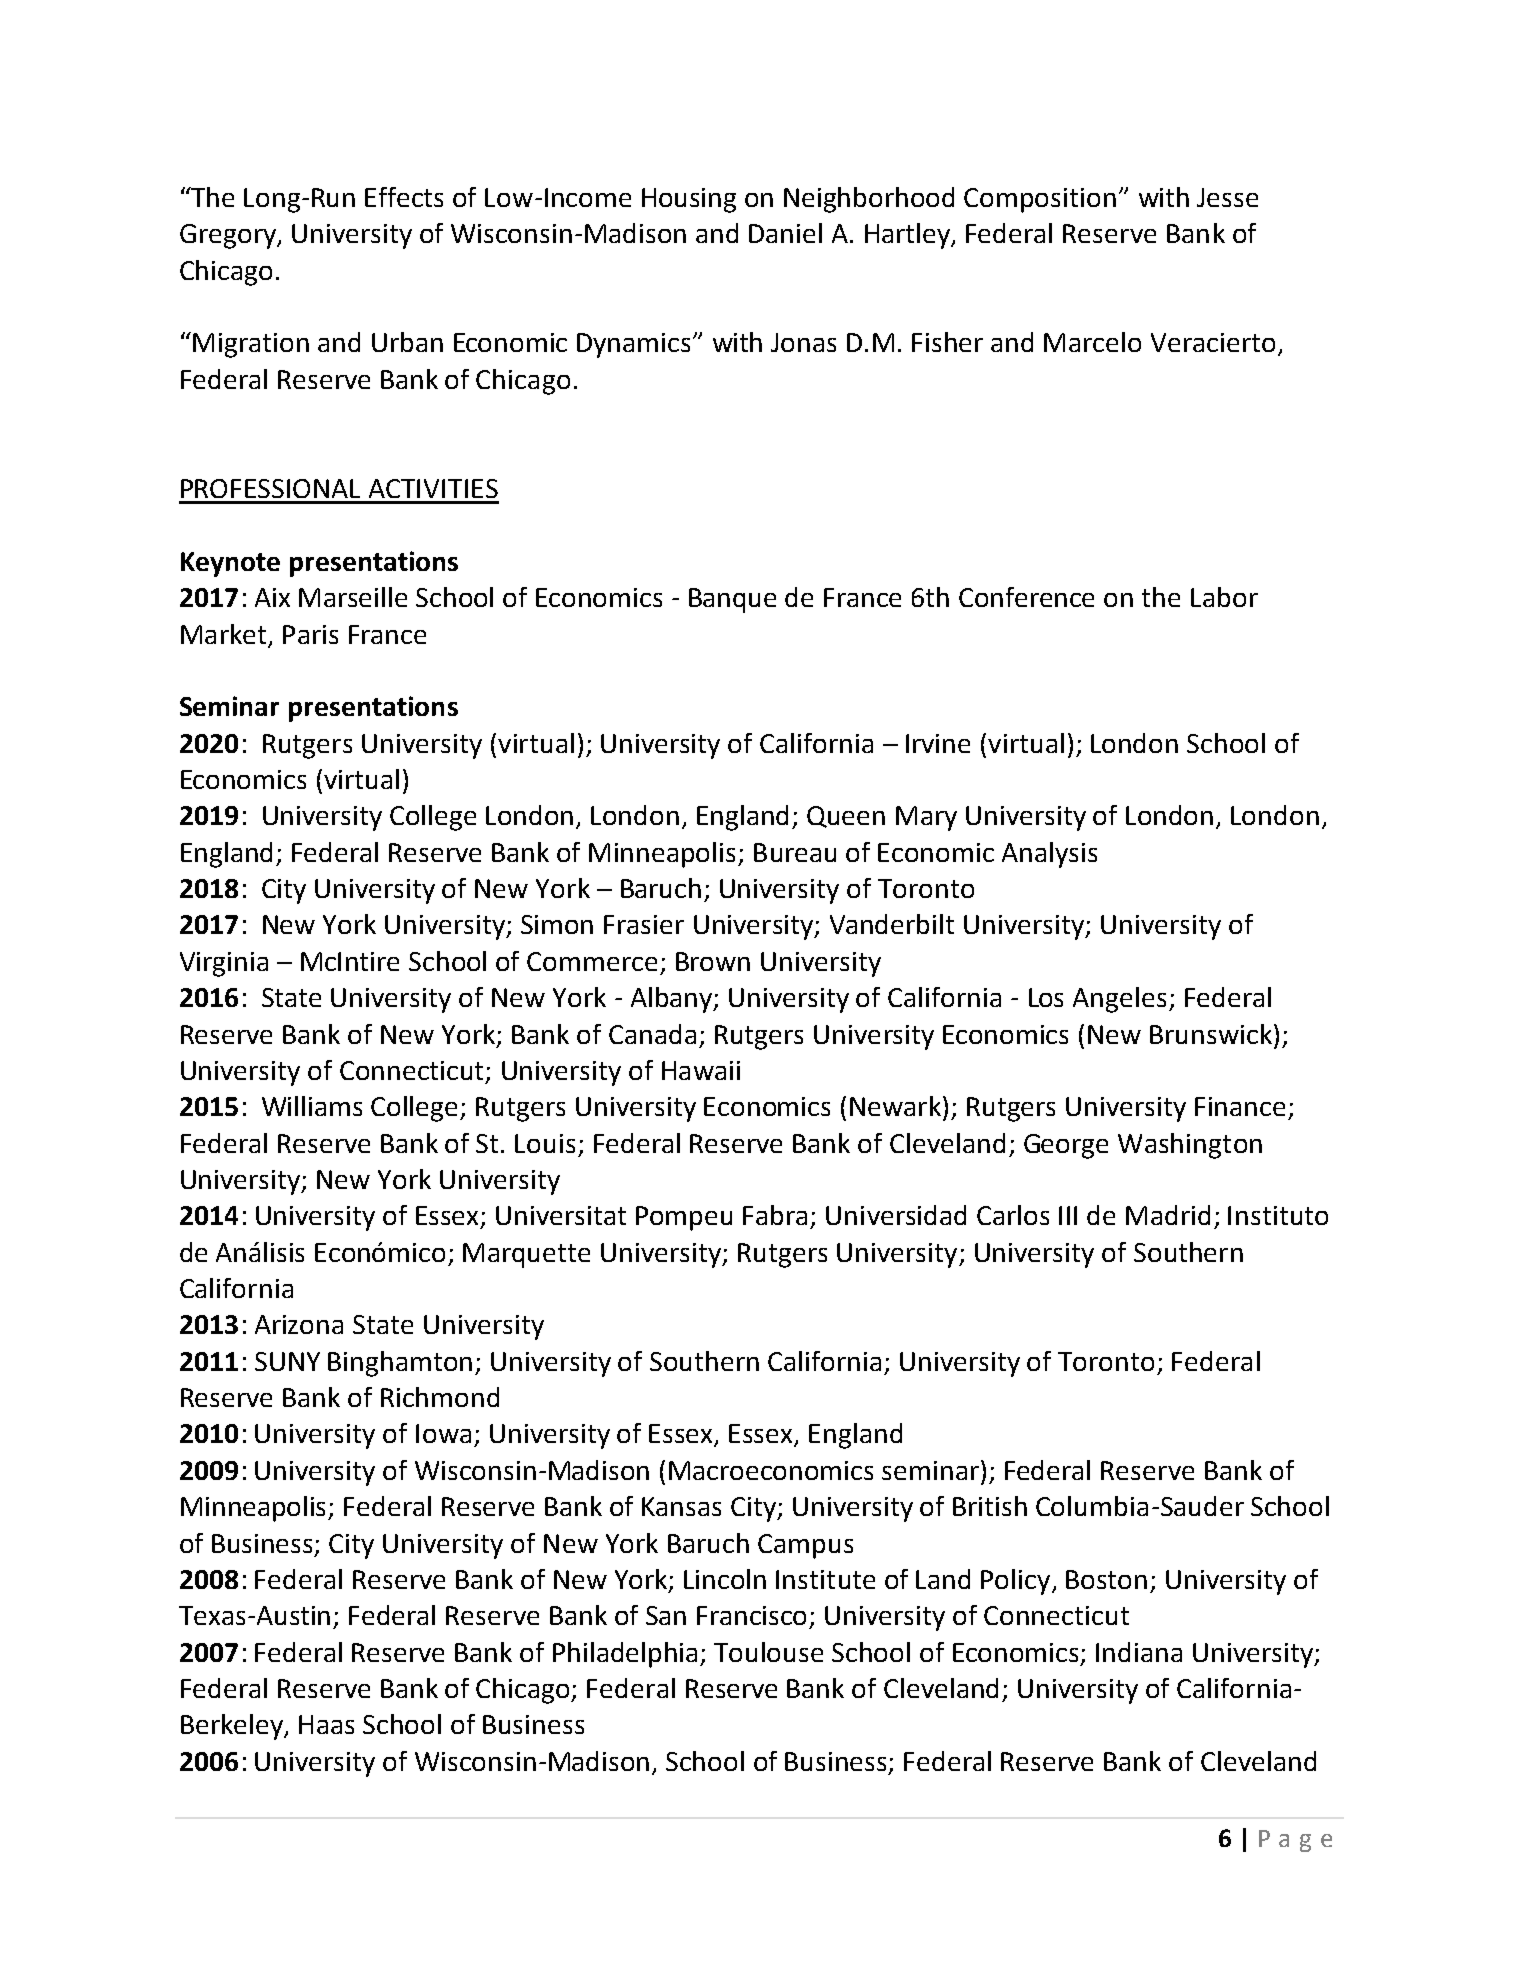 This image has width=1519, height=1966. Describe the element at coordinates (785, 233) in the image. I see `Daniel` at that location.
